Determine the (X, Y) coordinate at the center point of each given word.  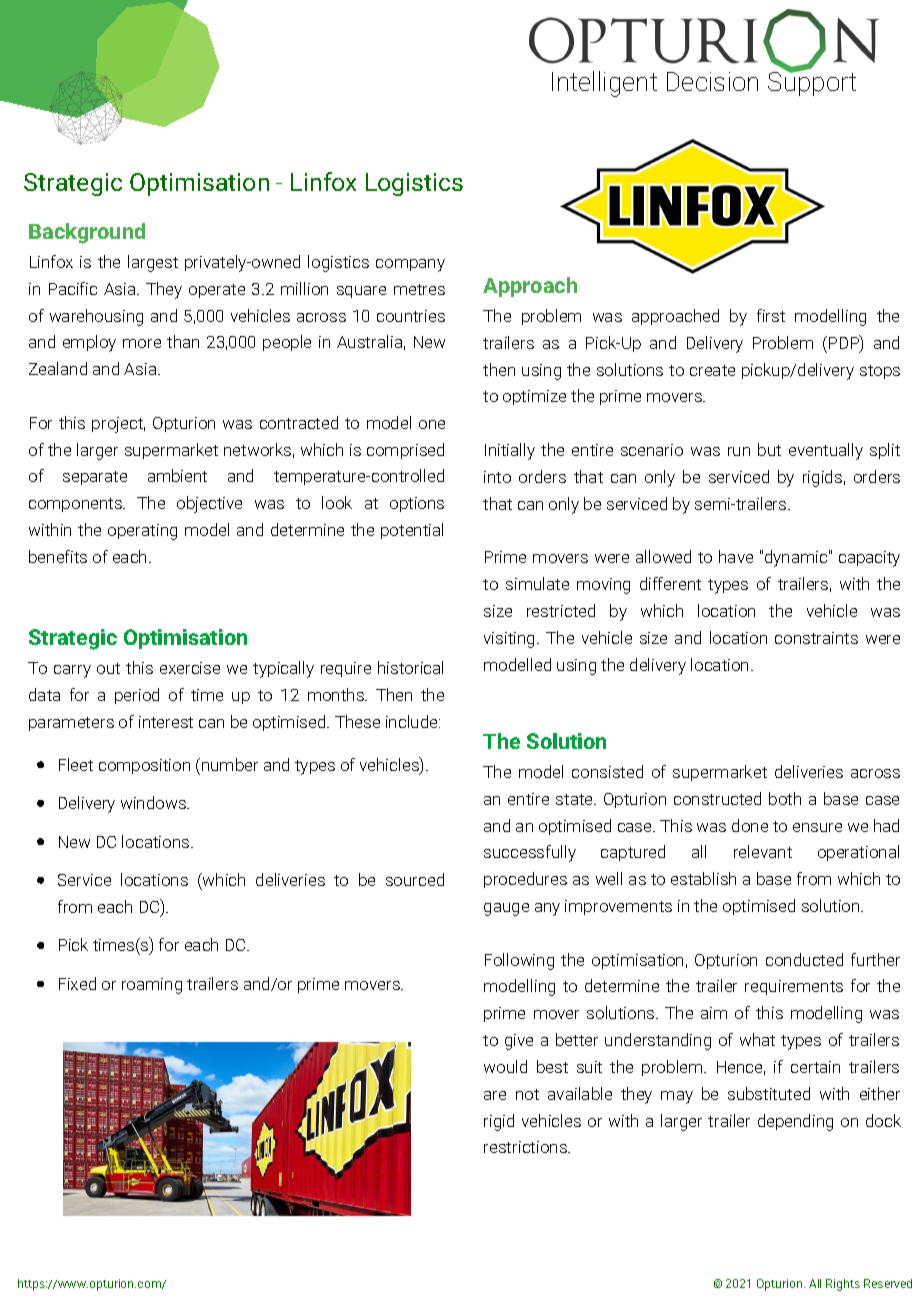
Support (812, 82)
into (497, 477)
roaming (152, 986)
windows (154, 802)
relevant (763, 851)
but (769, 449)
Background (87, 233)
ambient (177, 475)
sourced (415, 879)
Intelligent (604, 84)
